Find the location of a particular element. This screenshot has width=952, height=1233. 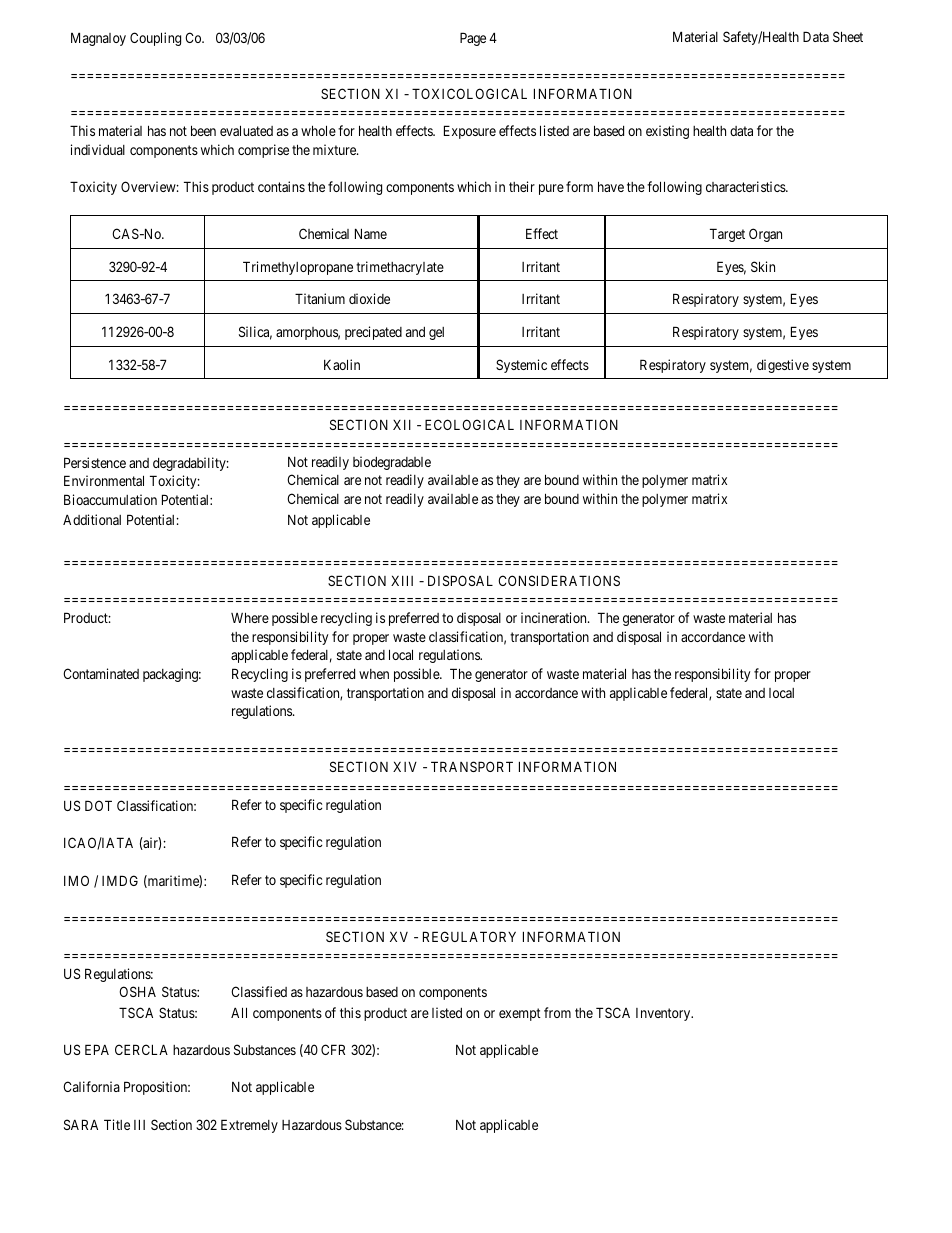

REGULATORY is located at coordinates (469, 936).
